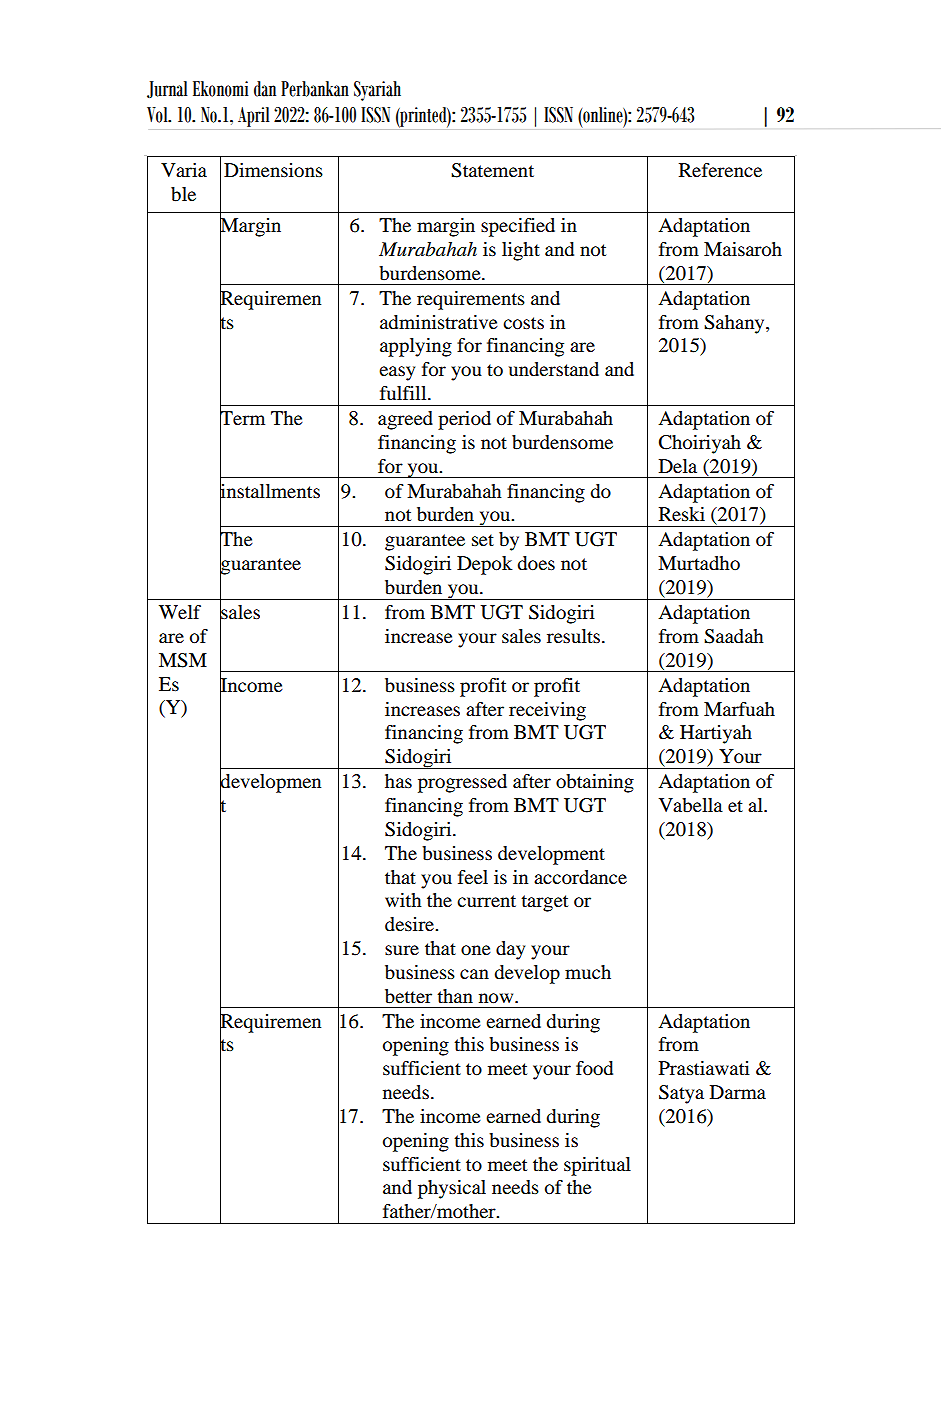 This page has height=1411, width=941. I want to click on Statement, so click(492, 170).
